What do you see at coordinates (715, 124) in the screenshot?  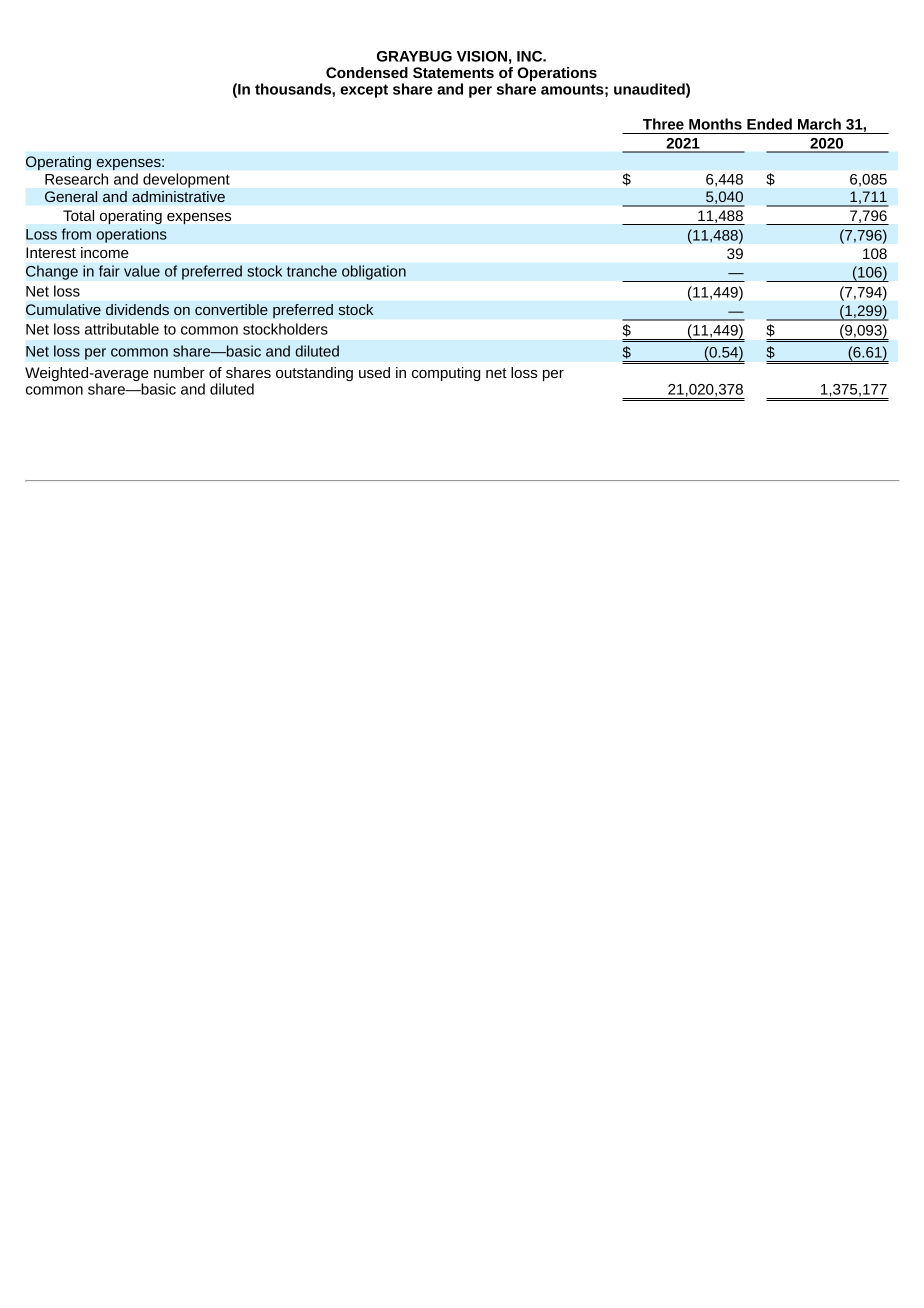 I see `Months` at bounding box center [715, 124].
